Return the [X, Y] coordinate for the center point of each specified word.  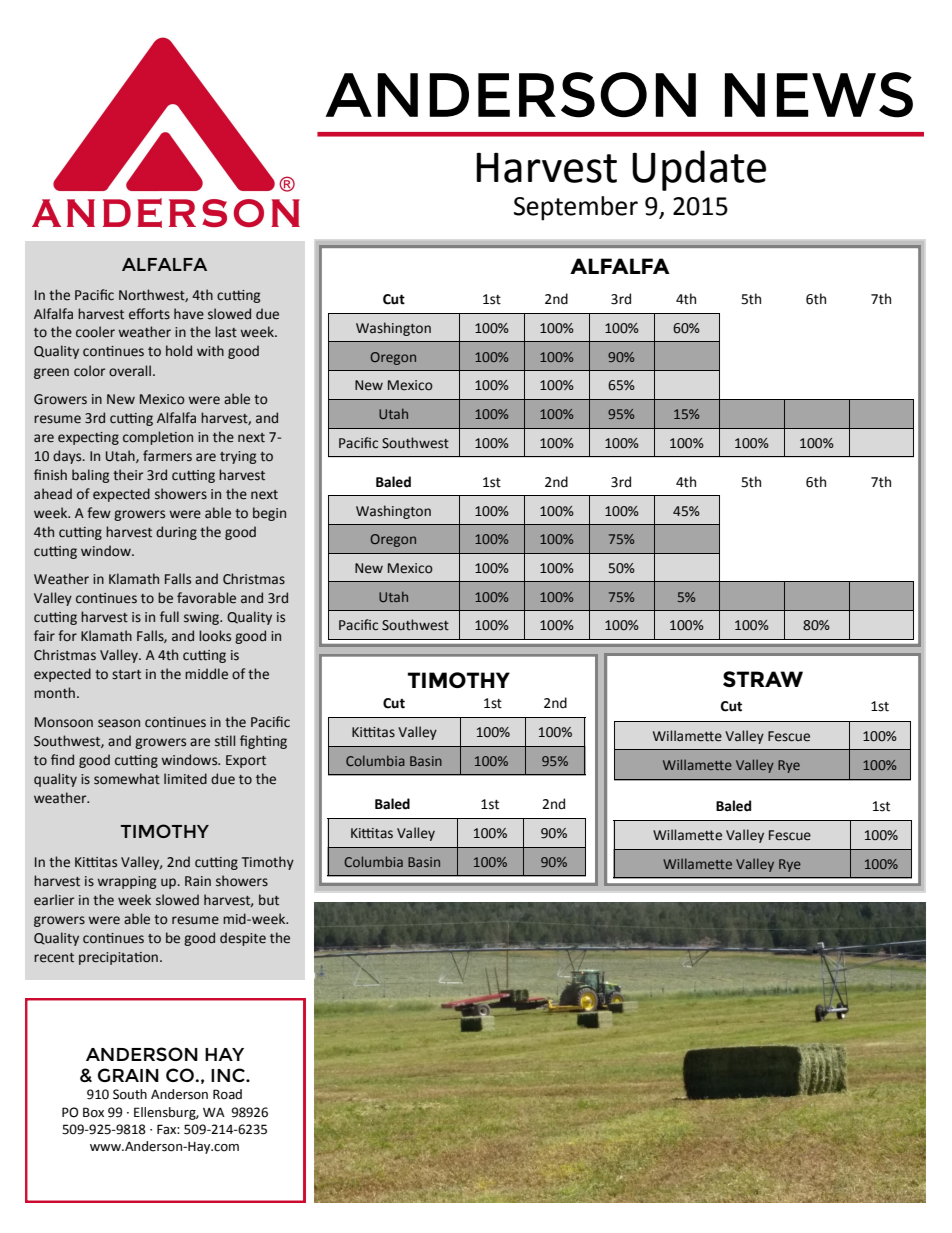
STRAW [763, 679]
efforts [149, 314]
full [169, 616]
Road [227, 1094]
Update [699, 170]
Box [93, 1112]
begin [269, 514]
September [576, 208]
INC [229, 1075]
